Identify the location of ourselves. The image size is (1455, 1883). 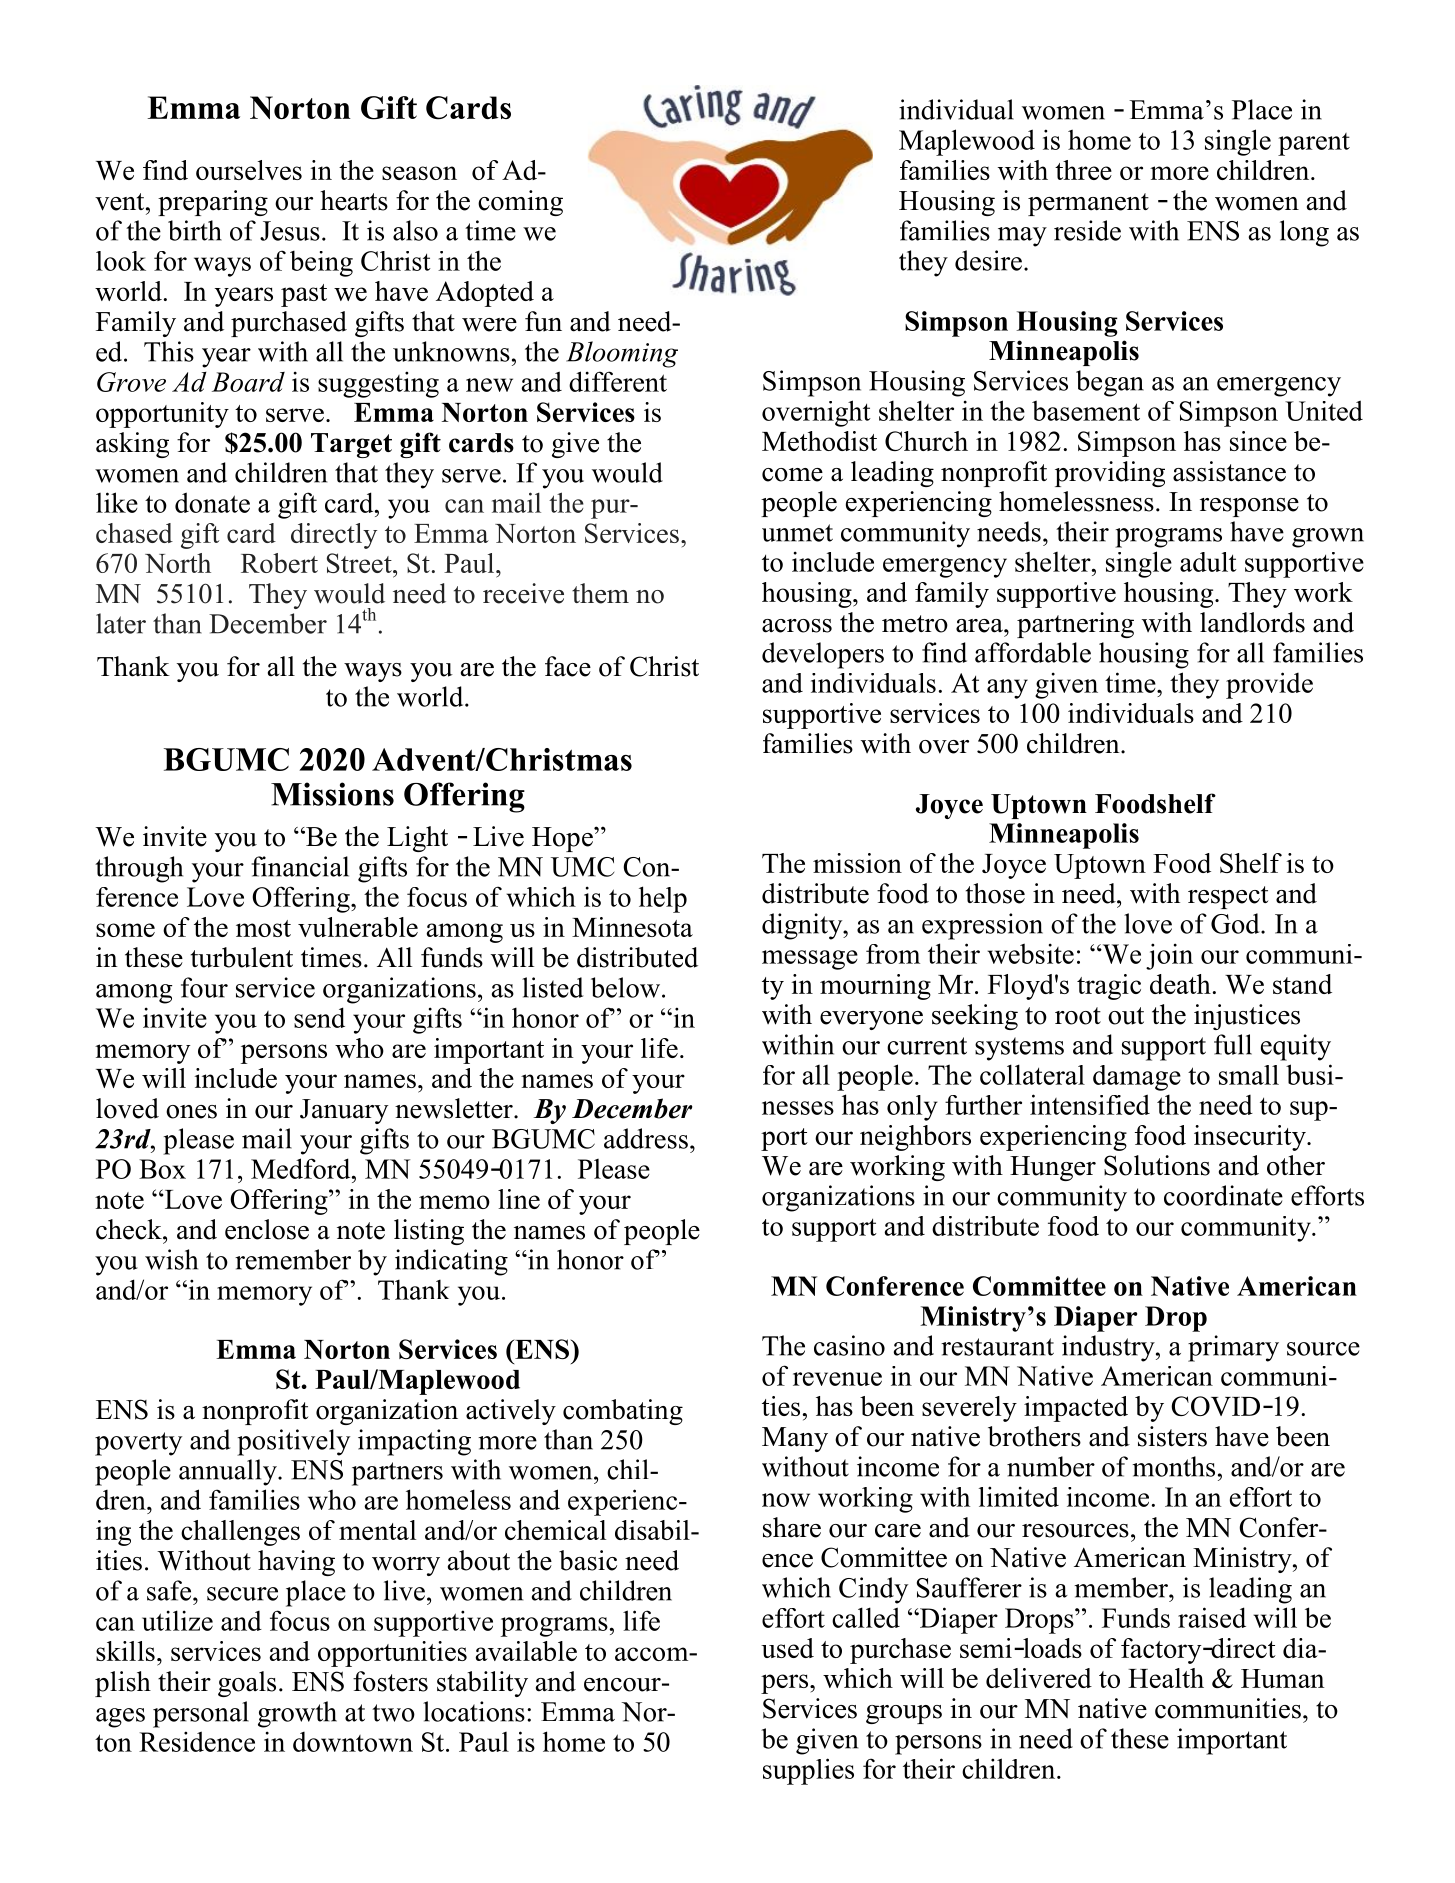
(249, 170).
